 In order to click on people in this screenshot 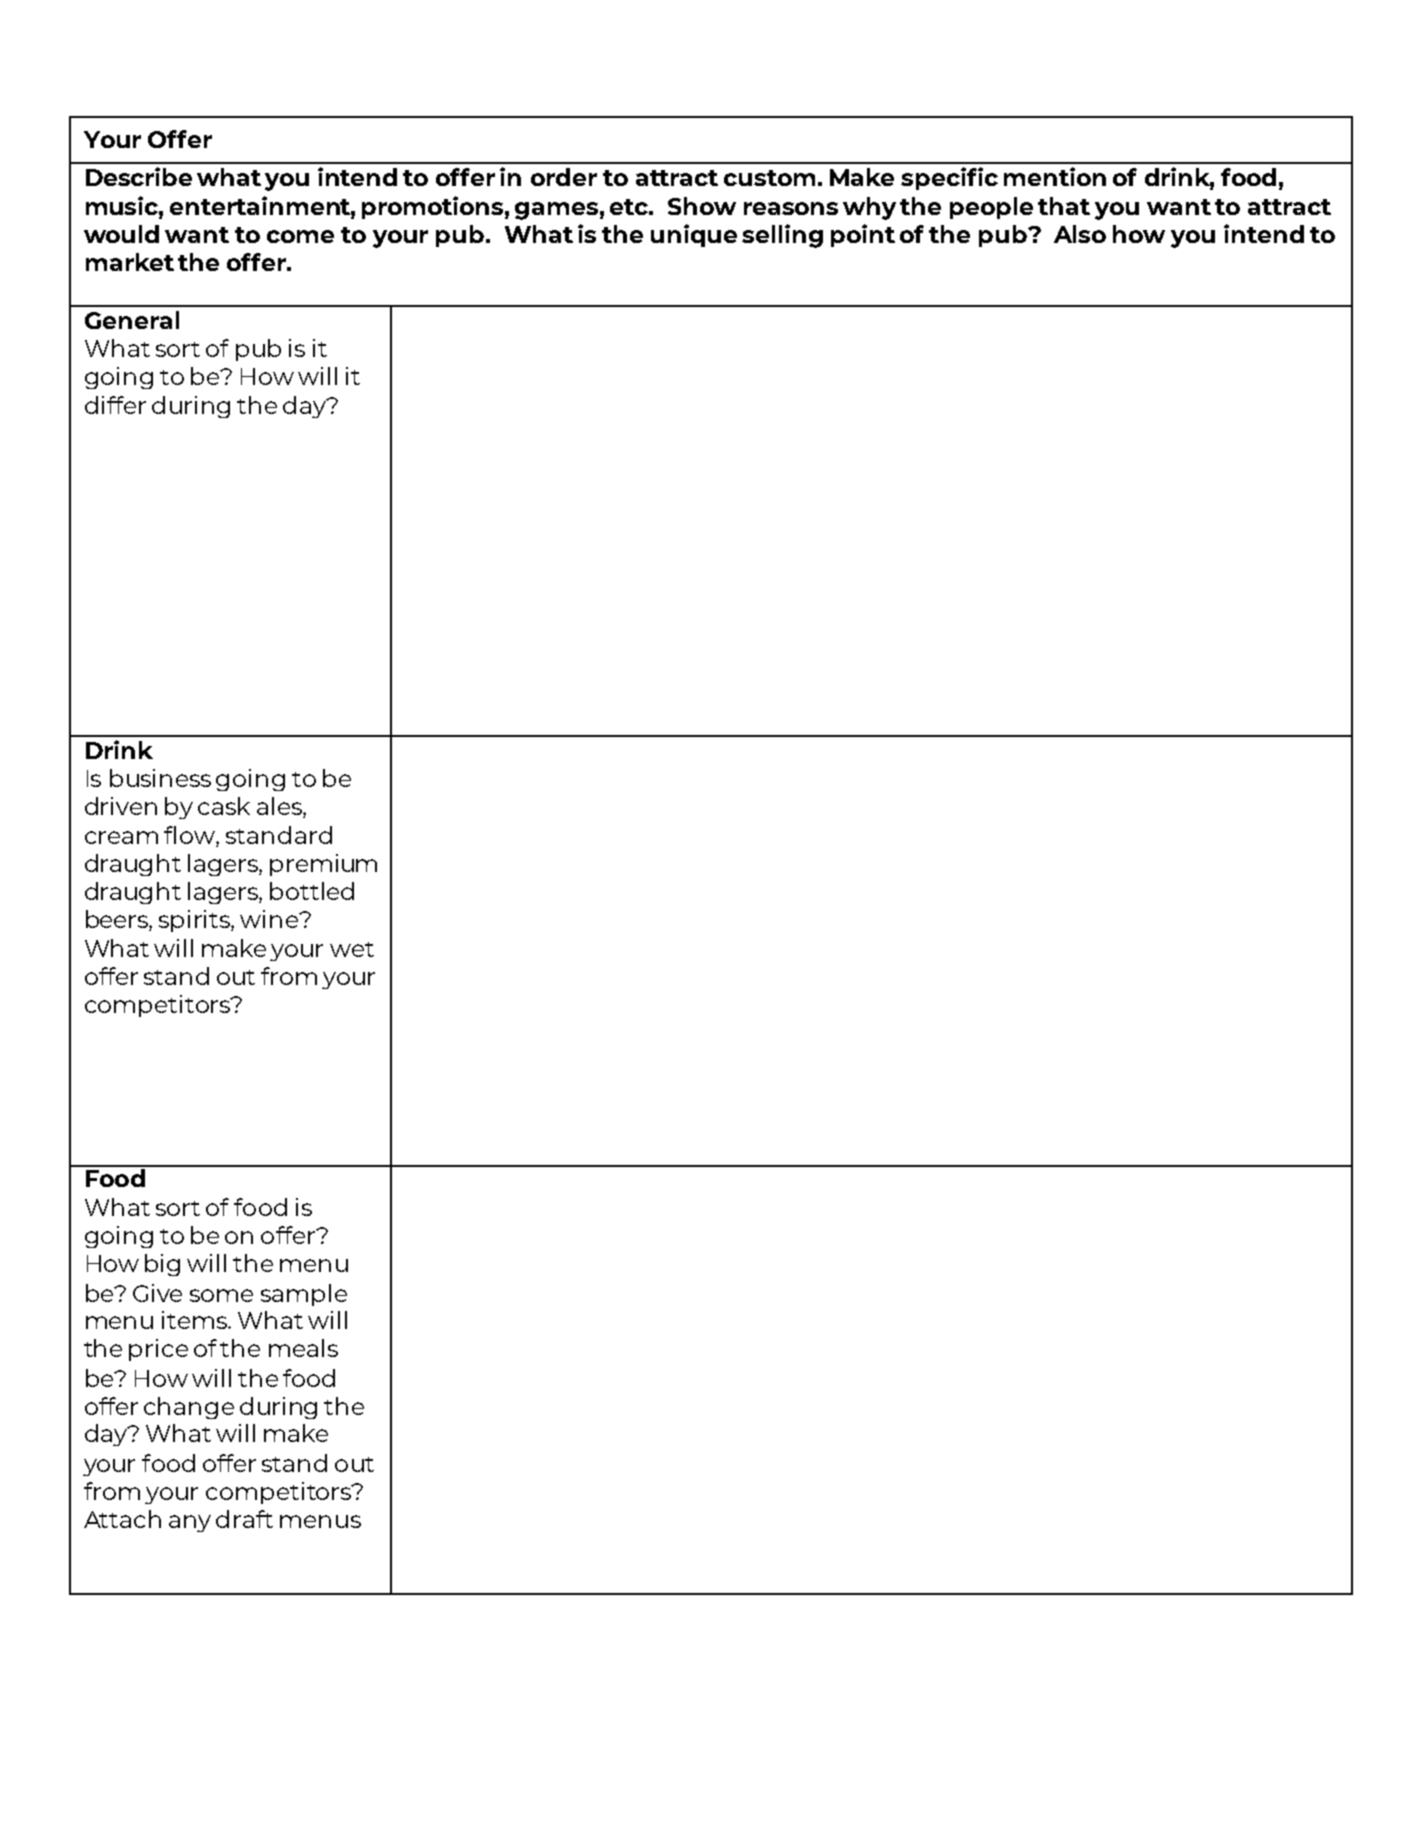, I will do `click(991, 208)`.
